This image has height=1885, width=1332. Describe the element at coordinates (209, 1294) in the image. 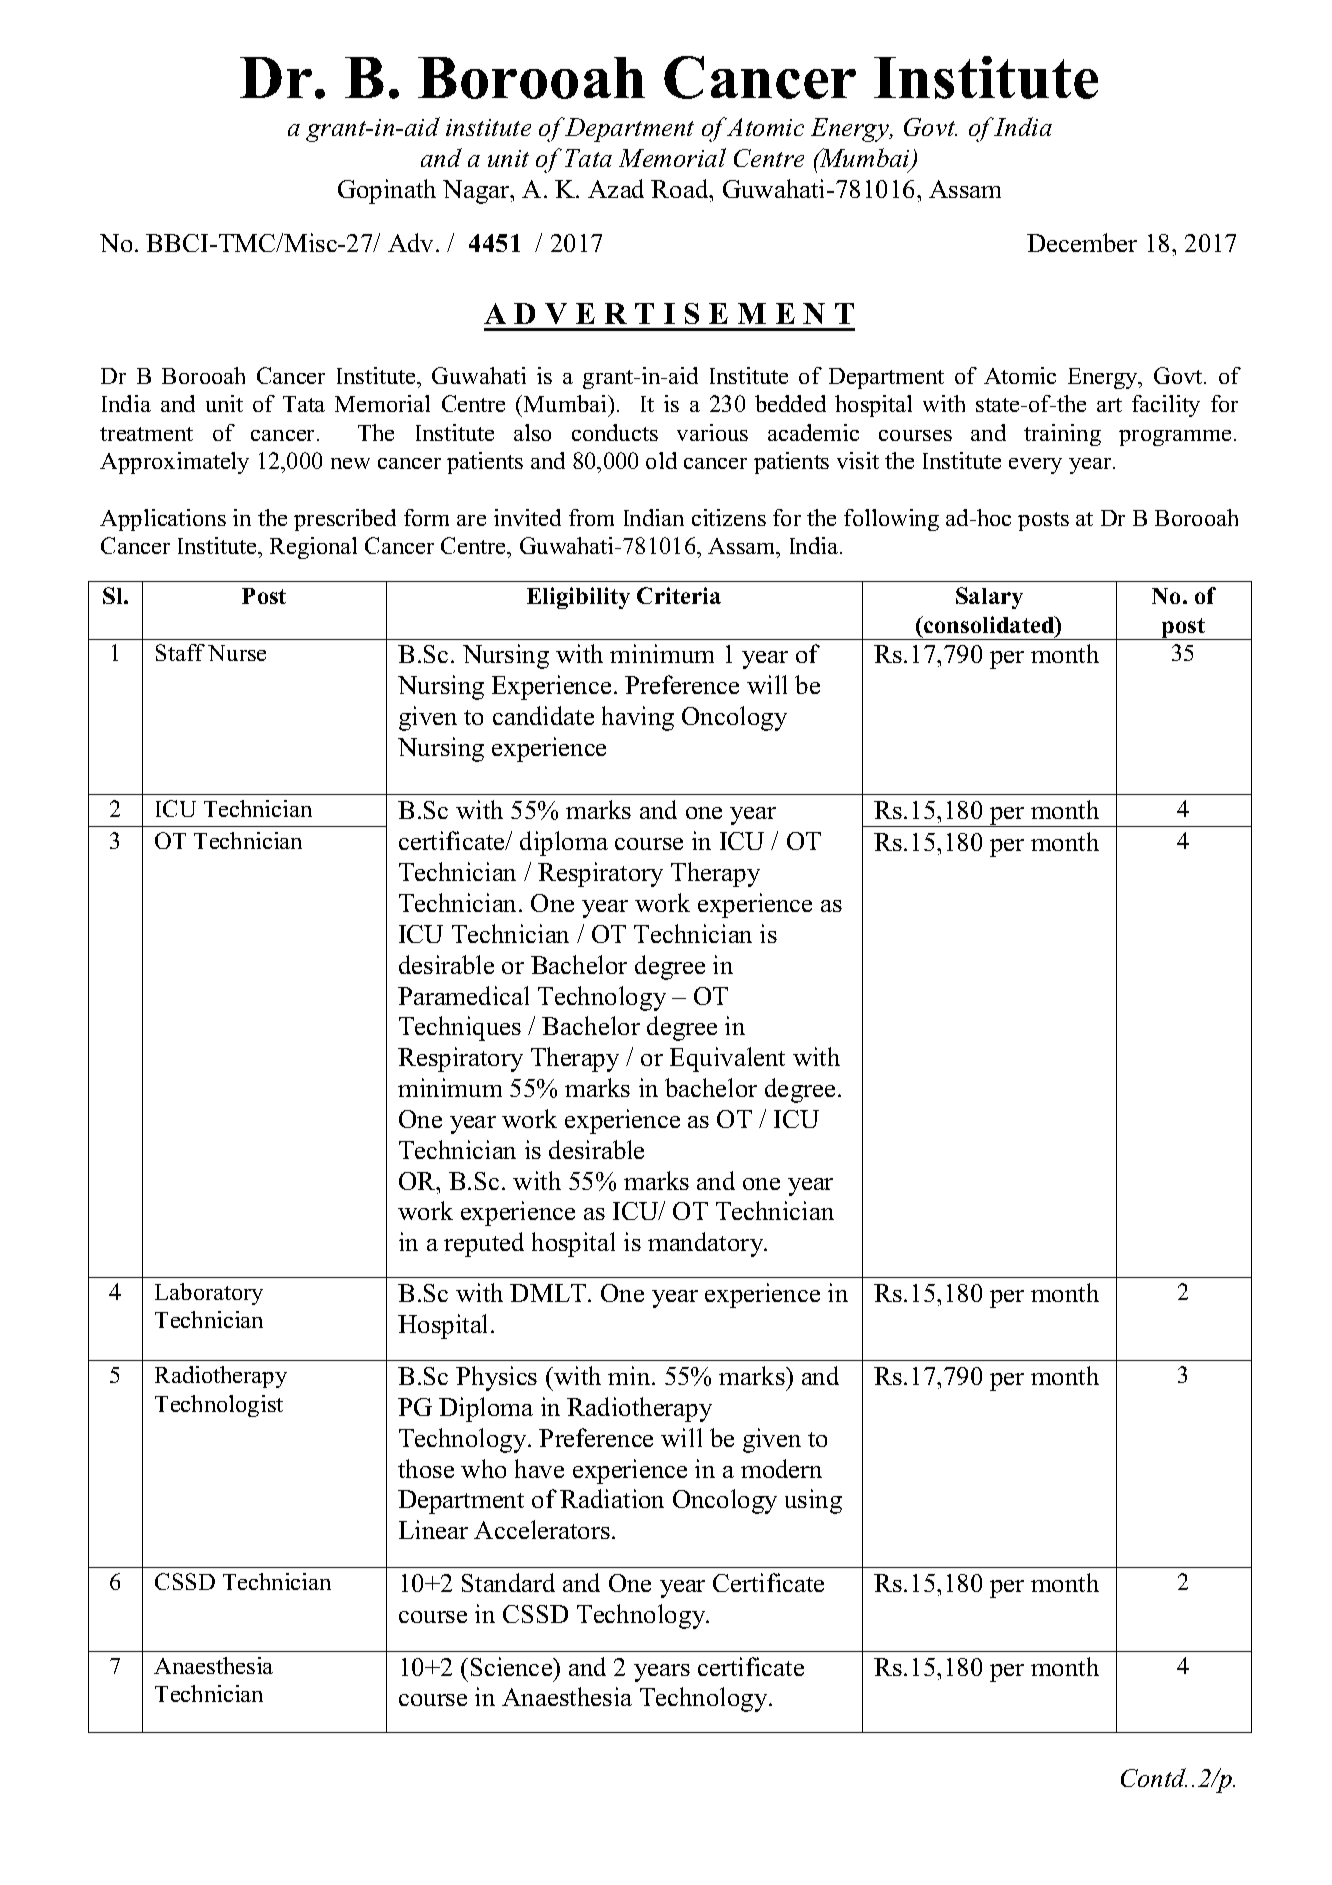

I see `Laboratory` at that location.
